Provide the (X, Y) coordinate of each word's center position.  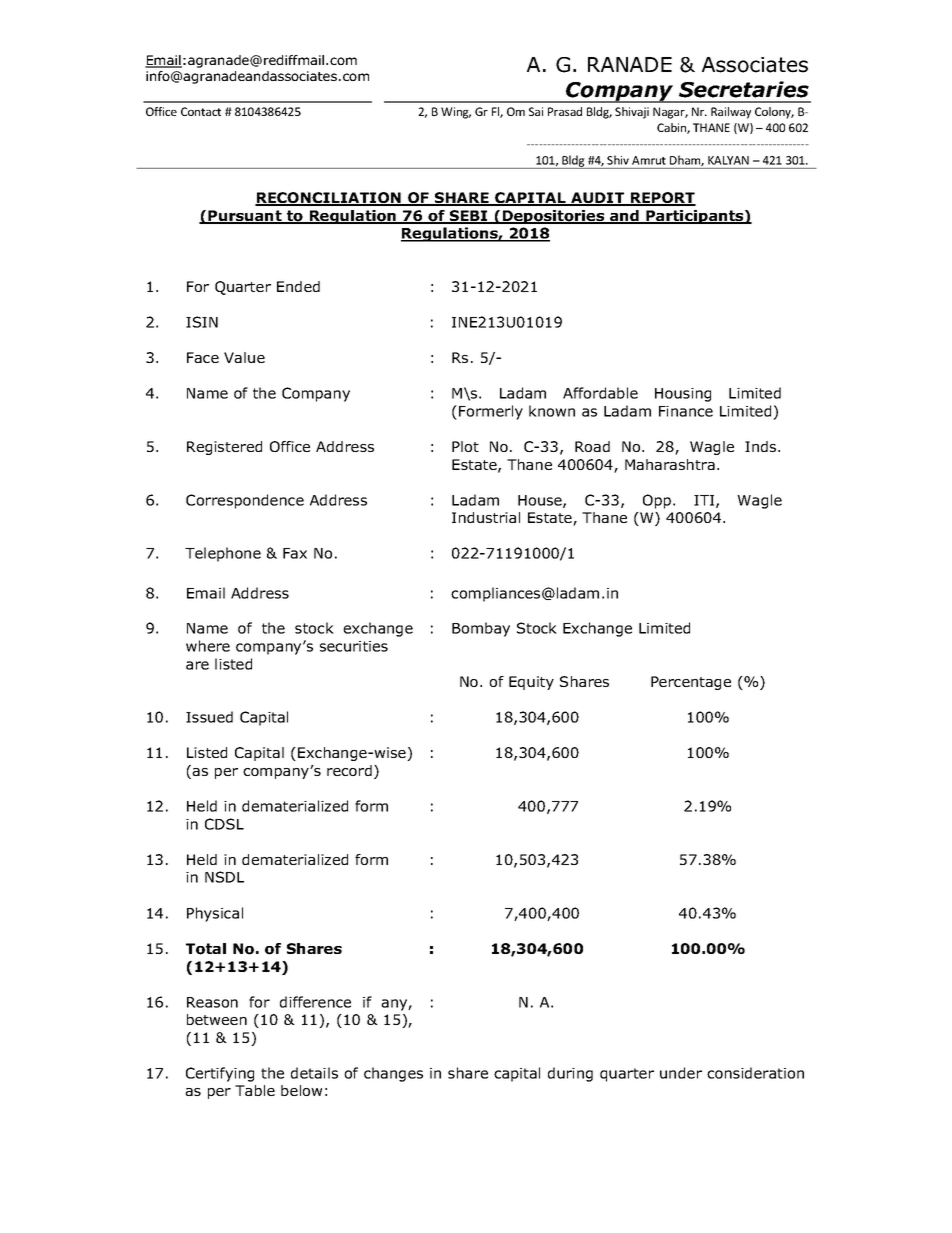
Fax (295, 553)
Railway (731, 113)
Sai (536, 111)
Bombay (481, 629)
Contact (201, 111)
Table (255, 1090)
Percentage (691, 683)
